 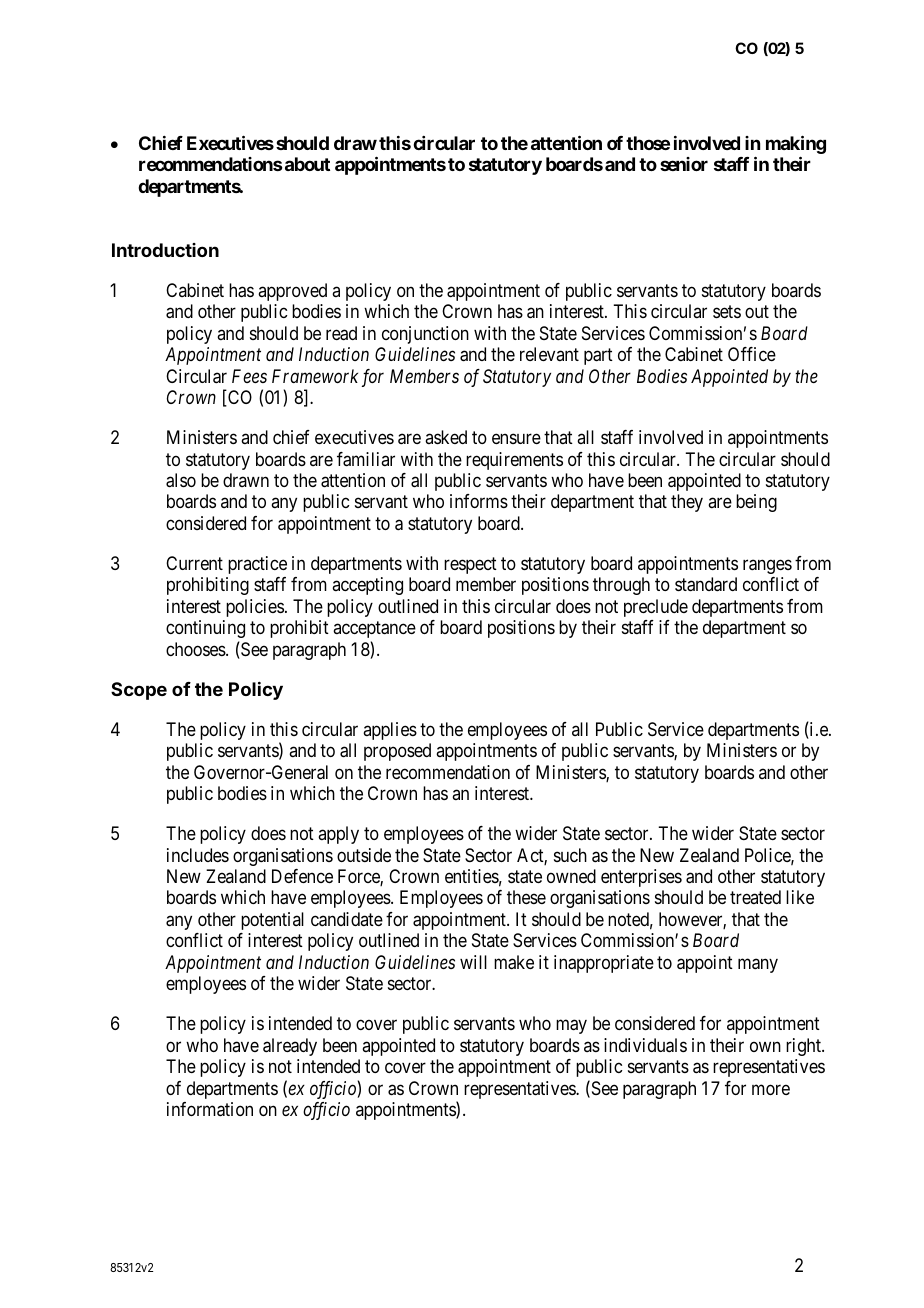 I want to click on information, so click(x=210, y=1109).
